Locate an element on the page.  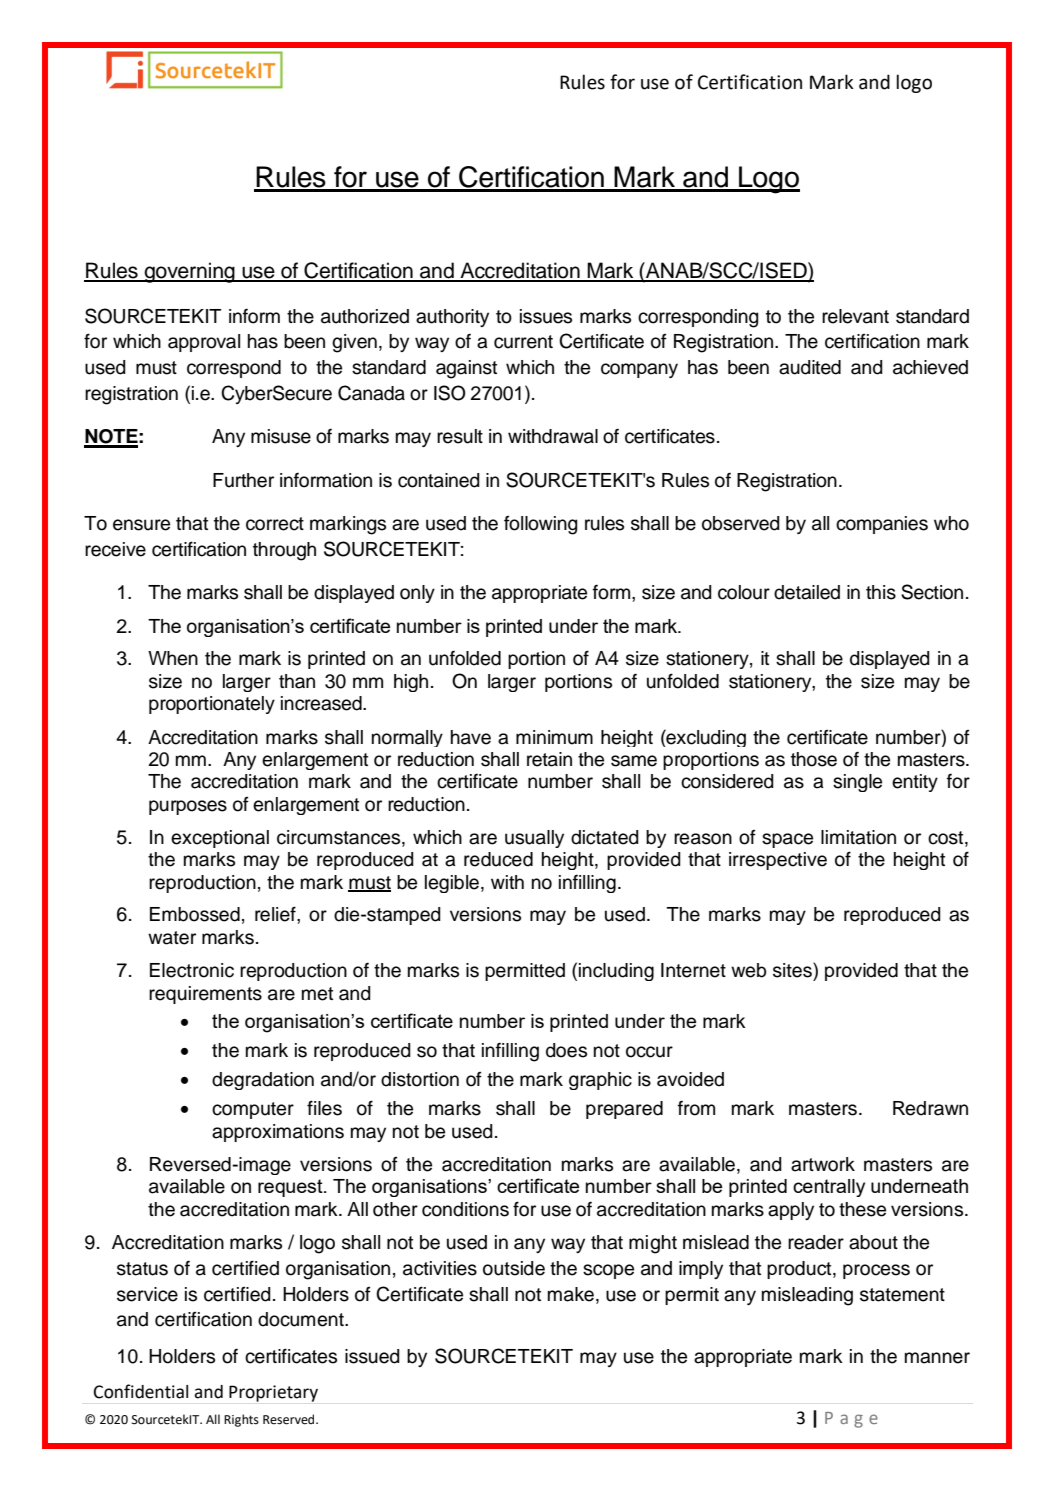
approval is located at coordinates (204, 343).
